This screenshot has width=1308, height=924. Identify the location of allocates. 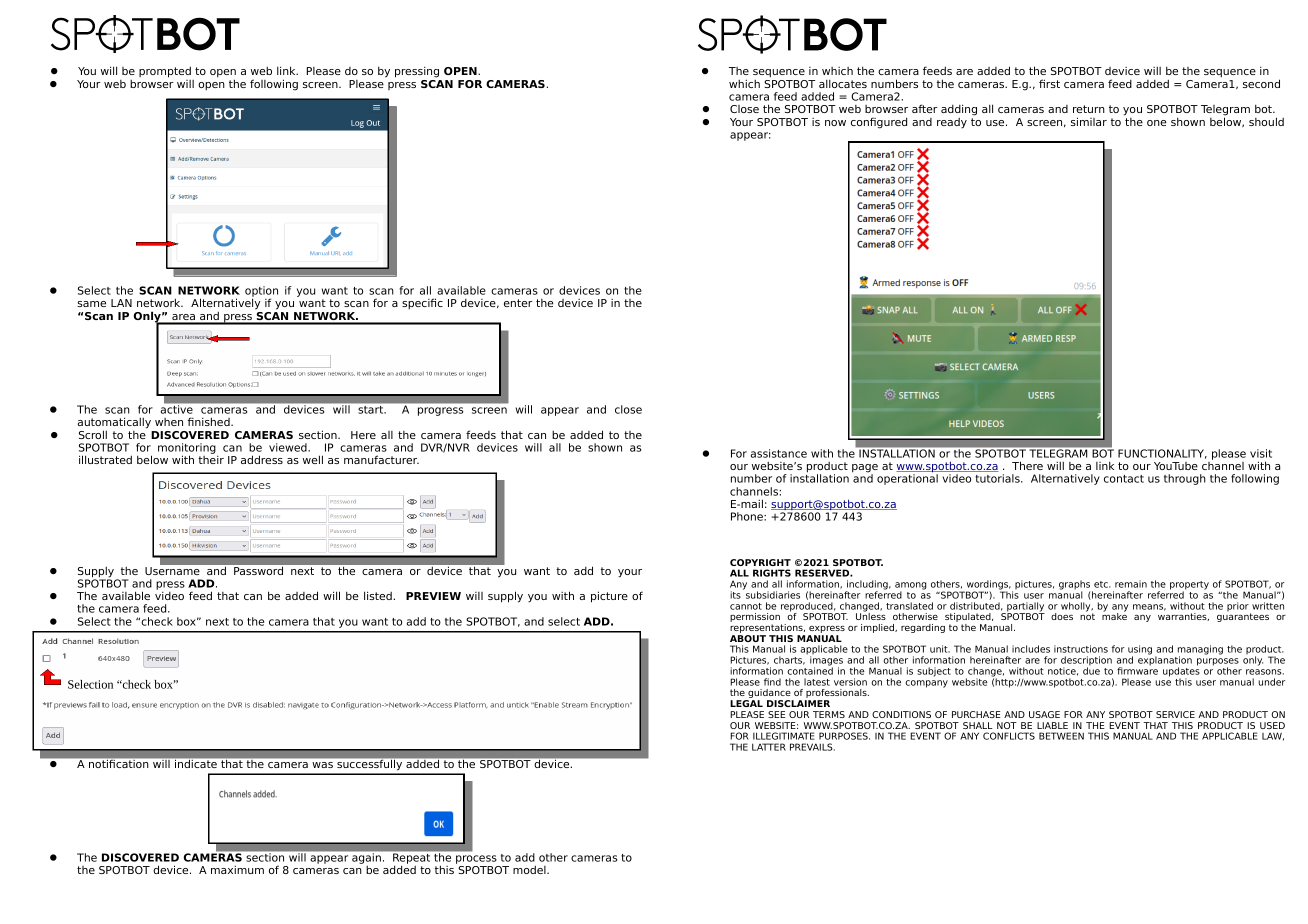
(843, 84).
